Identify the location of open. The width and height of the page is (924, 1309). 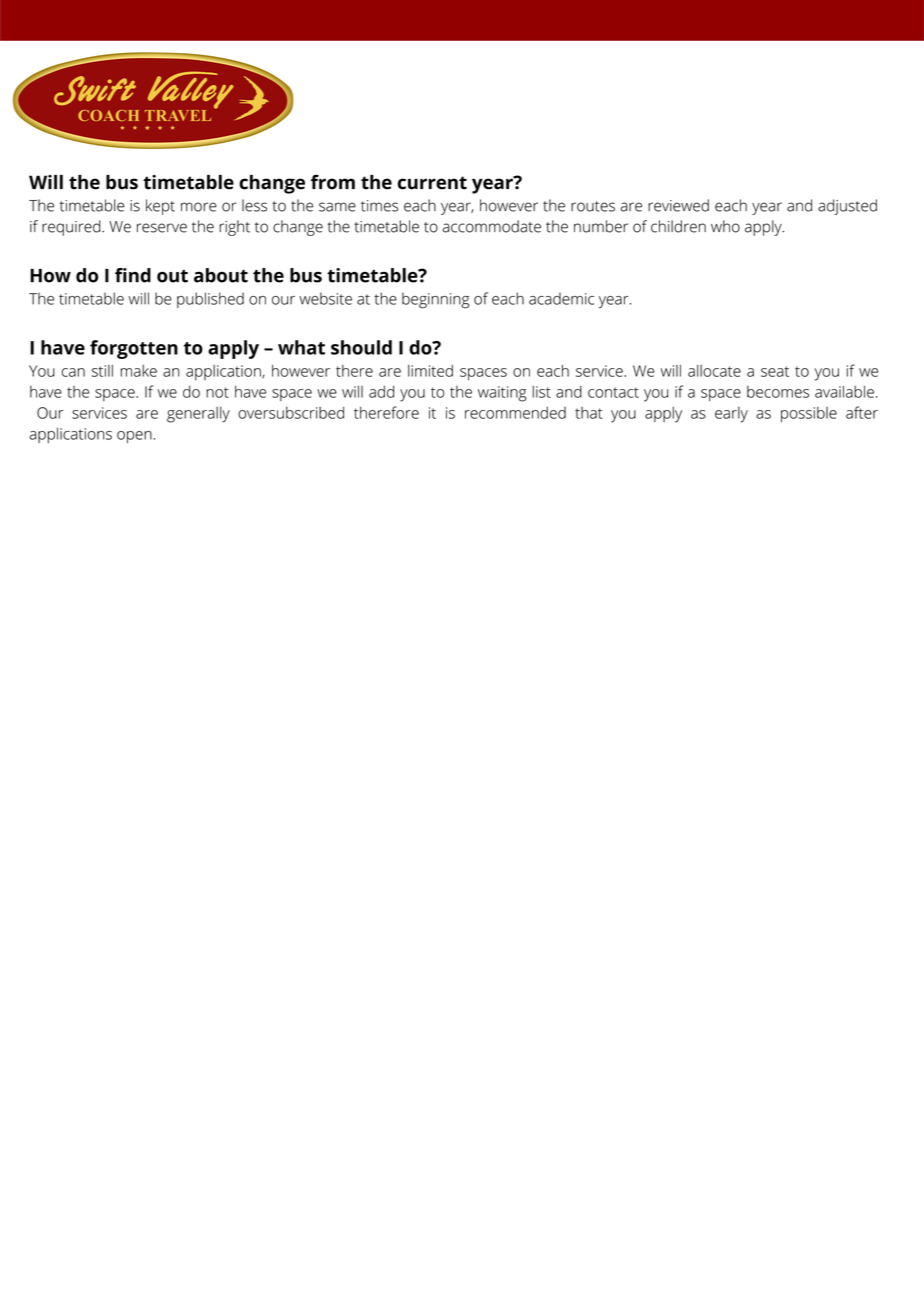
(135, 437).
